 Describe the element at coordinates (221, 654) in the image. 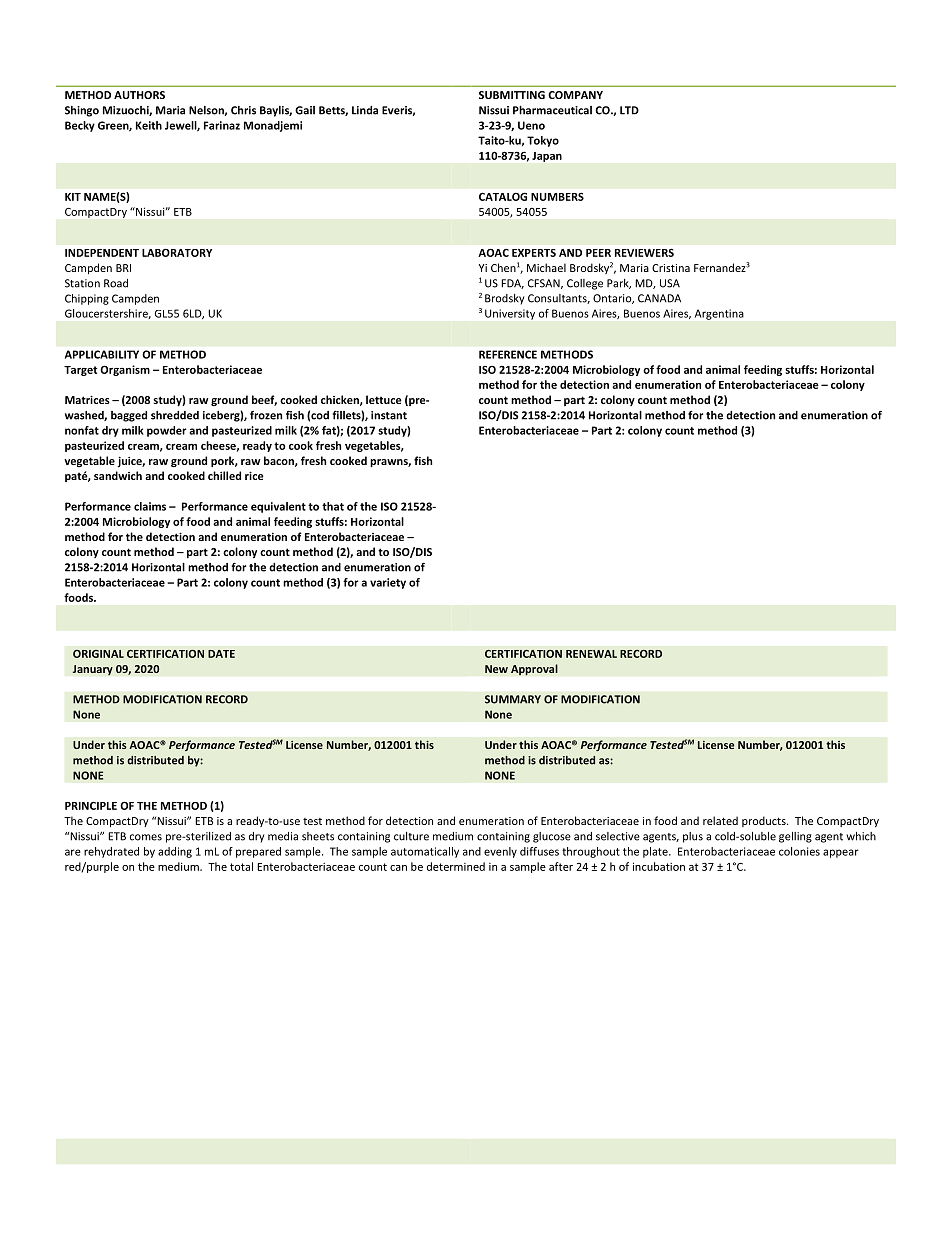

I see `DATE` at that location.
